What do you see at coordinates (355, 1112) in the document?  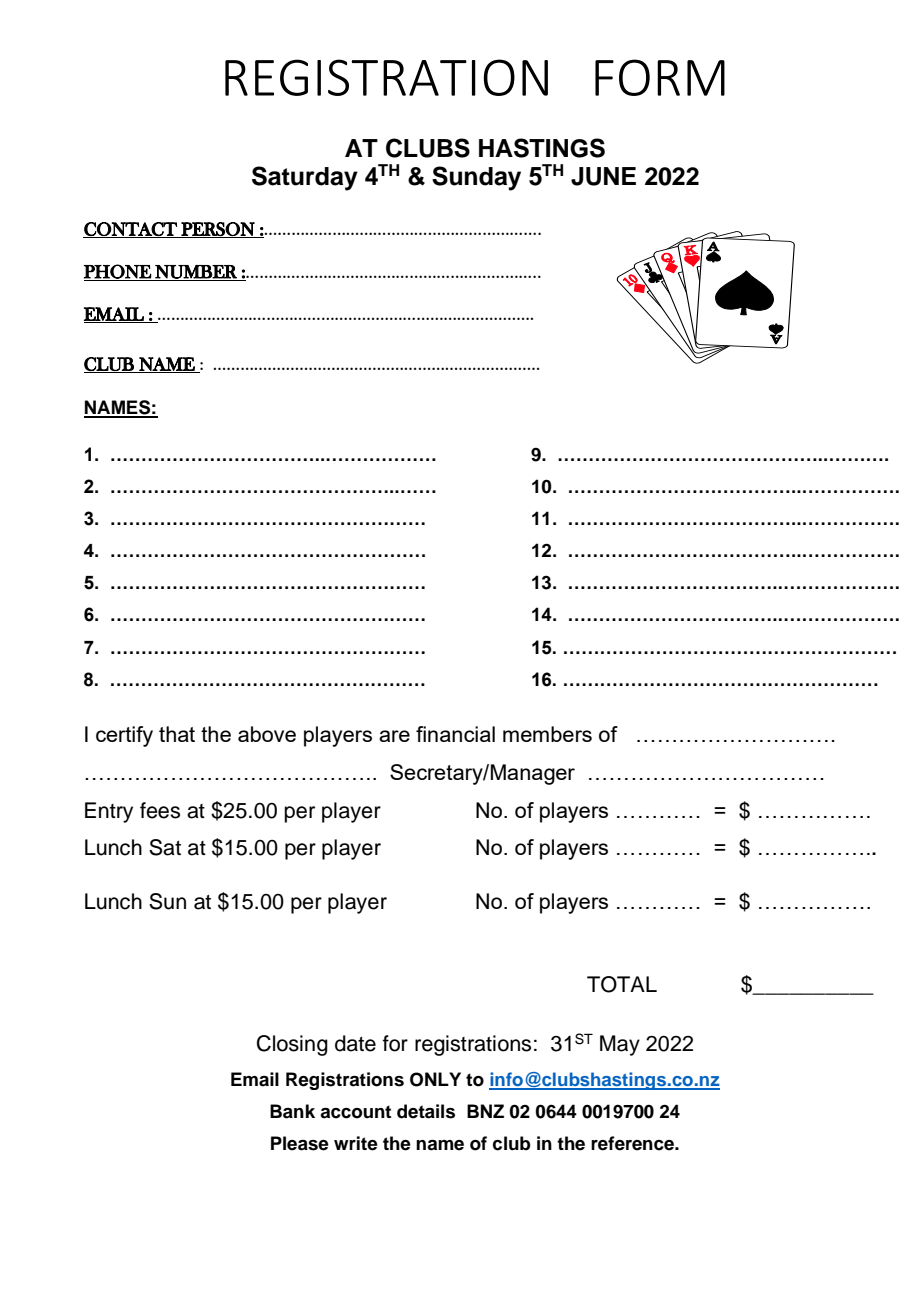 I see `account` at bounding box center [355, 1112].
